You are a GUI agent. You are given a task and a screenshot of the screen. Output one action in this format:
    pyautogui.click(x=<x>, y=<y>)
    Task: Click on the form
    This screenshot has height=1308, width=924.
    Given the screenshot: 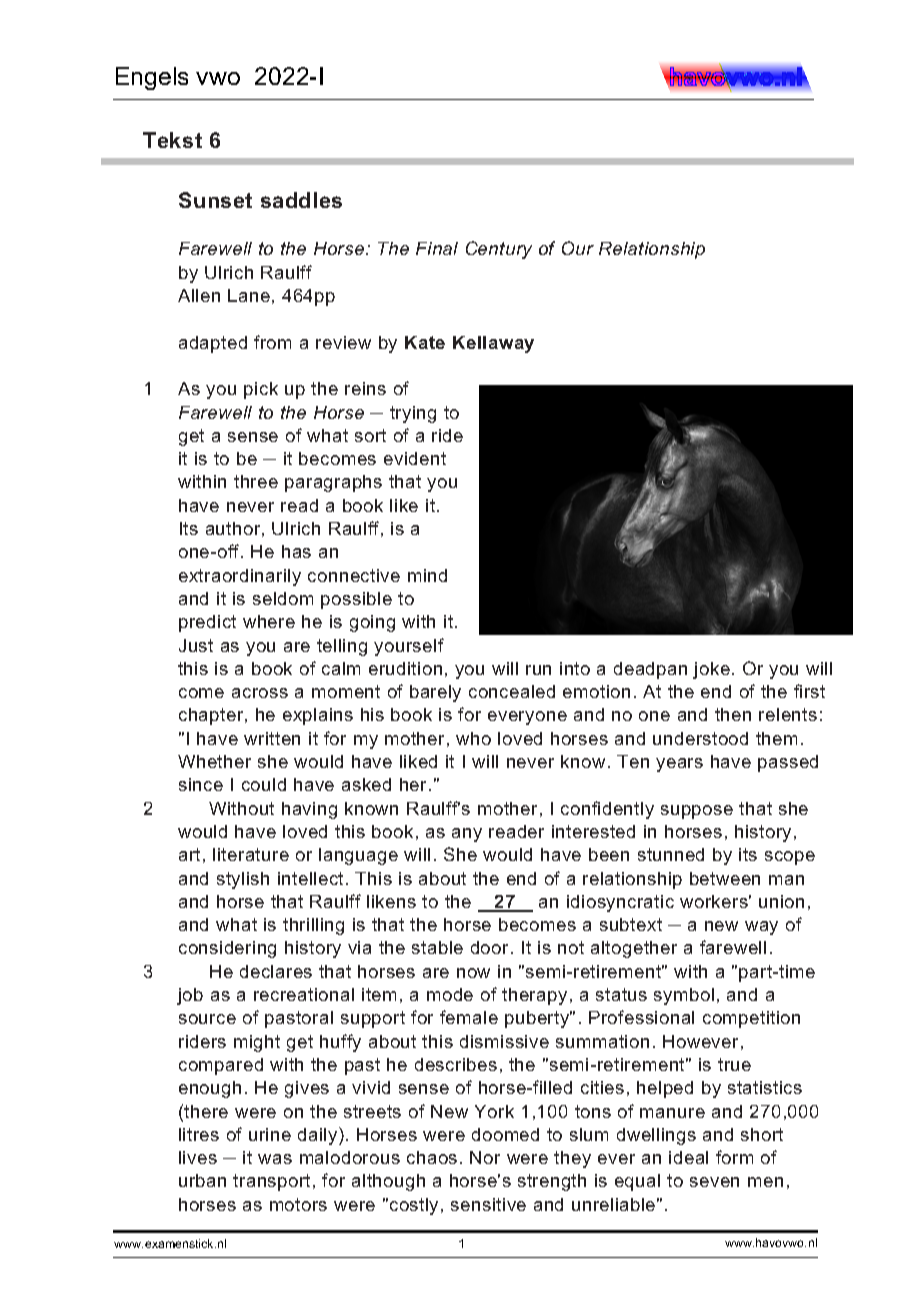 What is the action you would take?
    pyautogui.click(x=734, y=1157)
